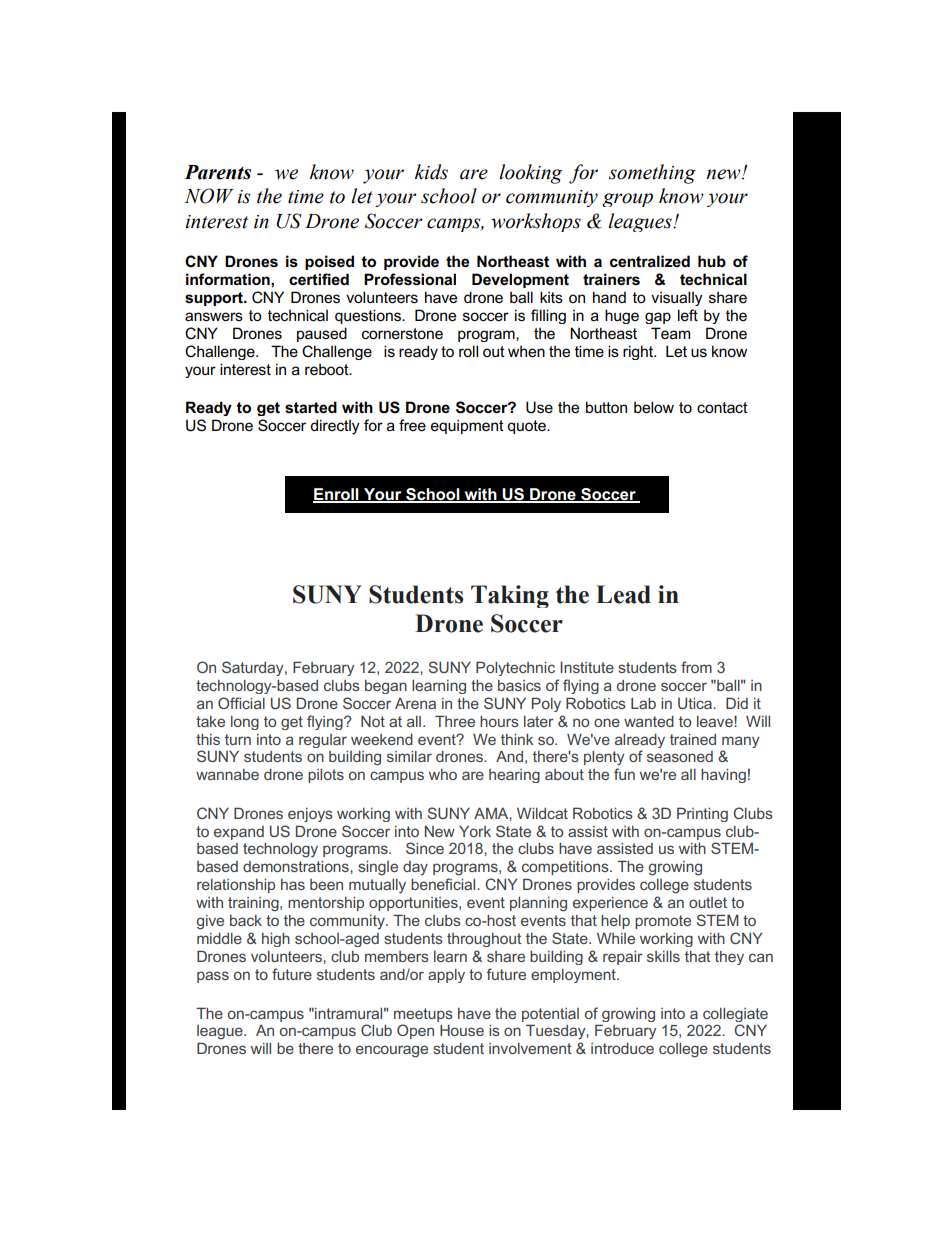 This screenshot has width=952, height=1233. What do you see at coordinates (670, 333) in the screenshot?
I see `Team` at bounding box center [670, 333].
